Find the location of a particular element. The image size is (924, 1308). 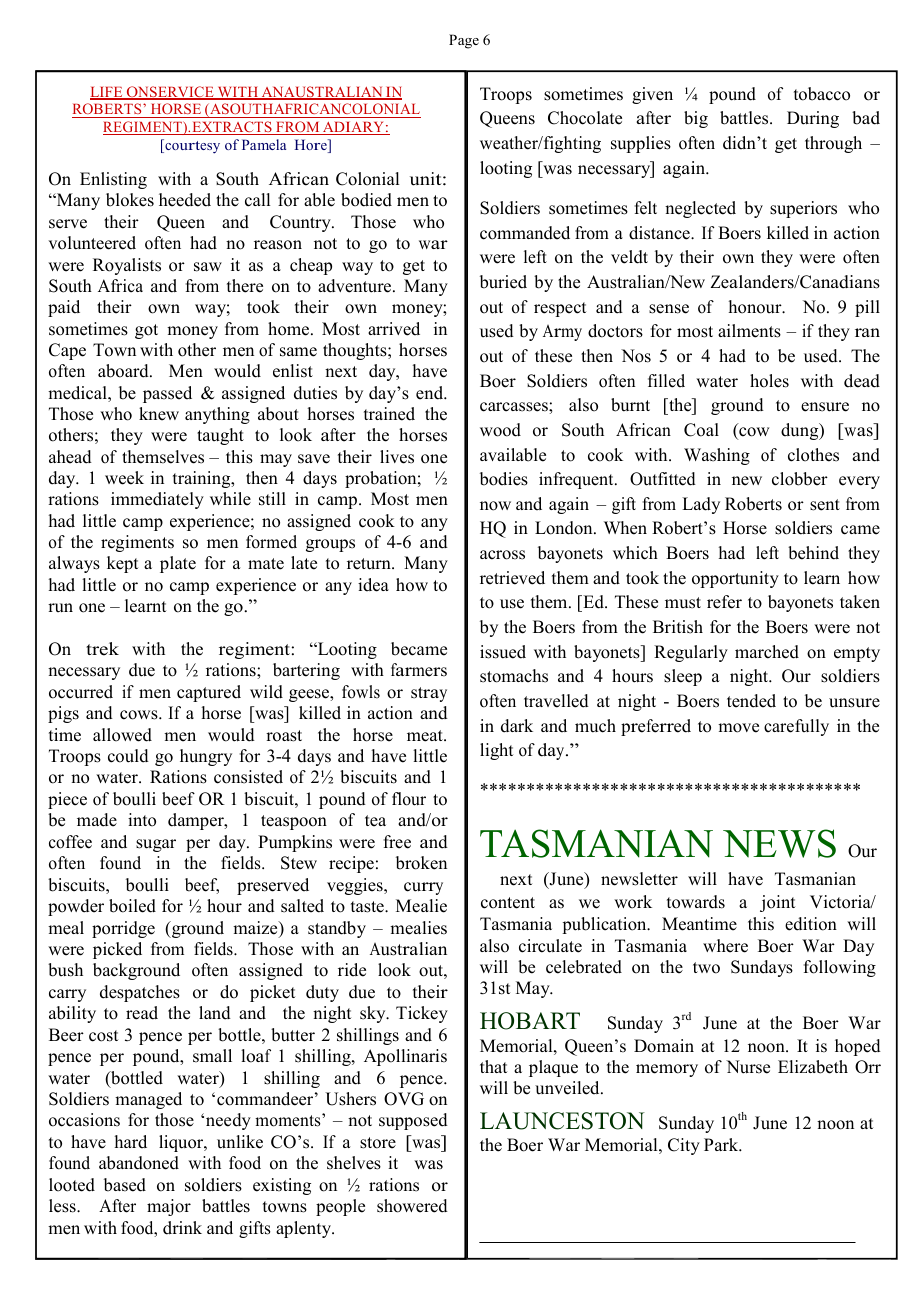

where is located at coordinates (725, 946).
